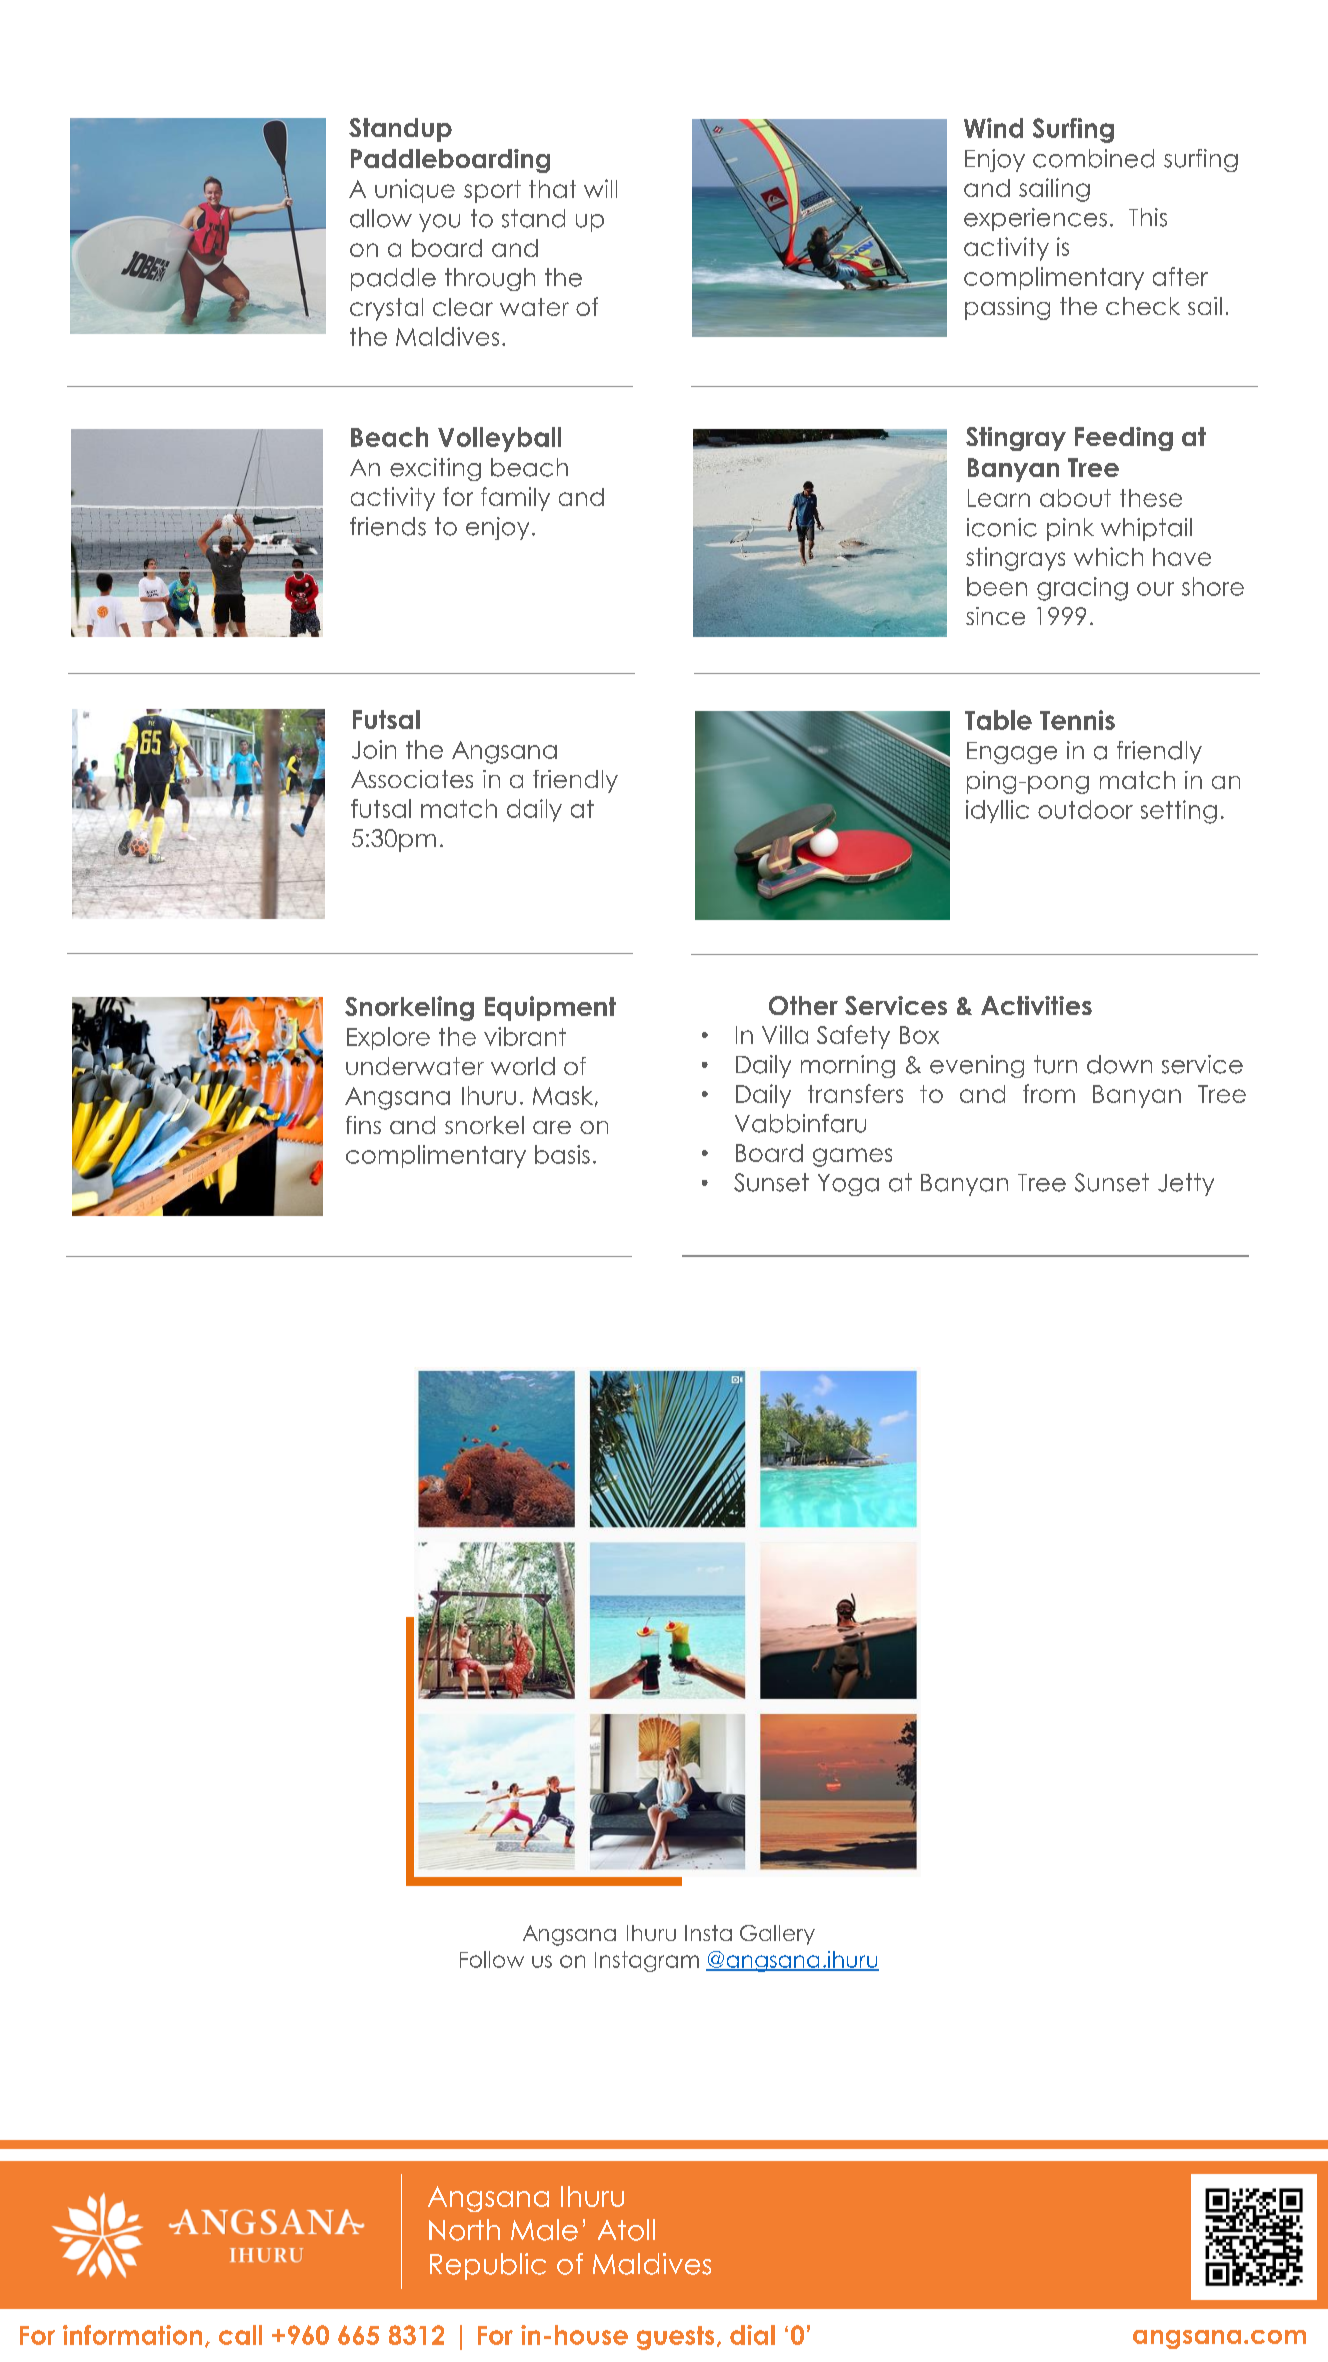 The height and width of the screenshot is (2362, 1328). I want to click on friends, so click(388, 526).
